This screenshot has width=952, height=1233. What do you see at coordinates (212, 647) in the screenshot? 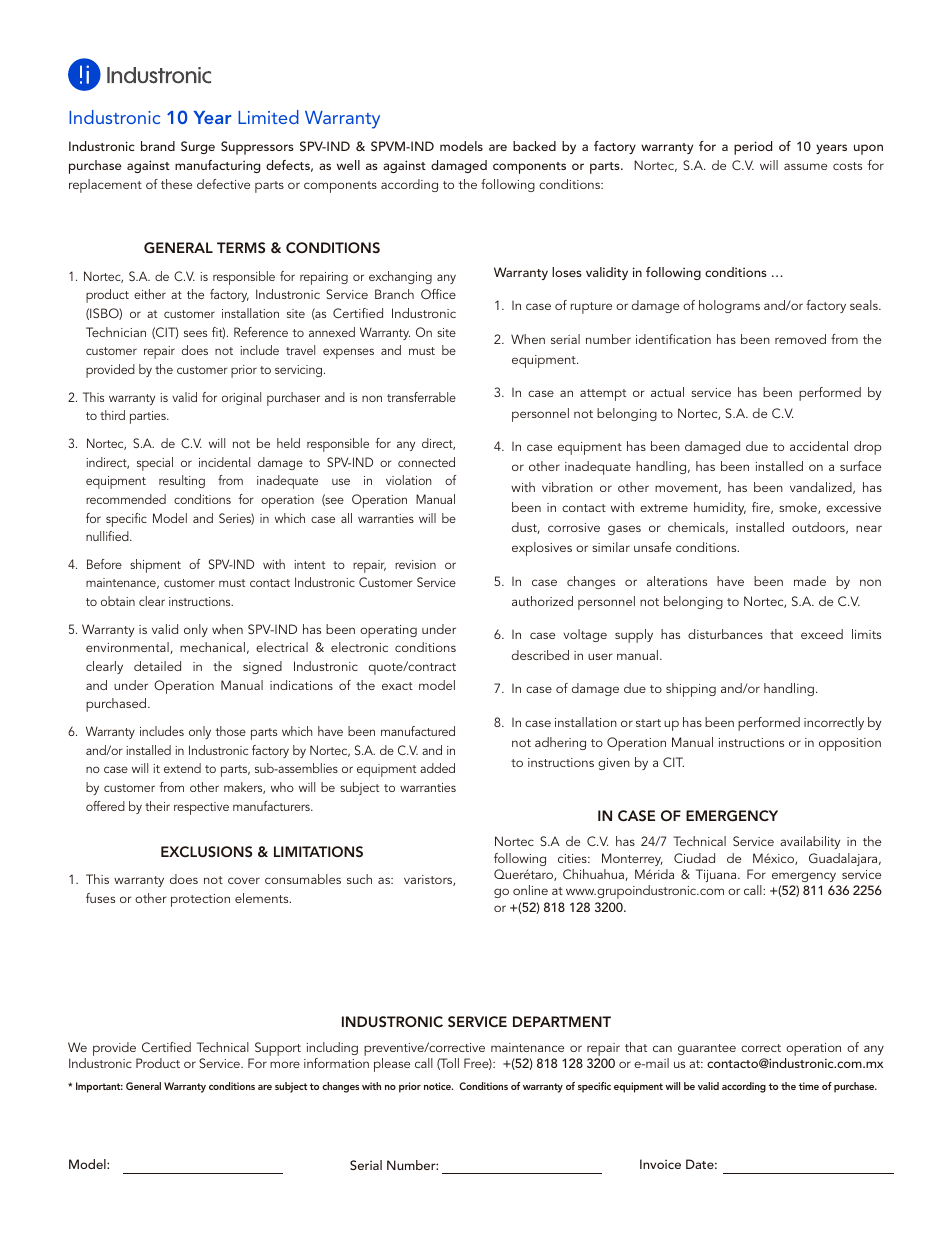
I see `mechanical` at bounding box center [212, 647].
